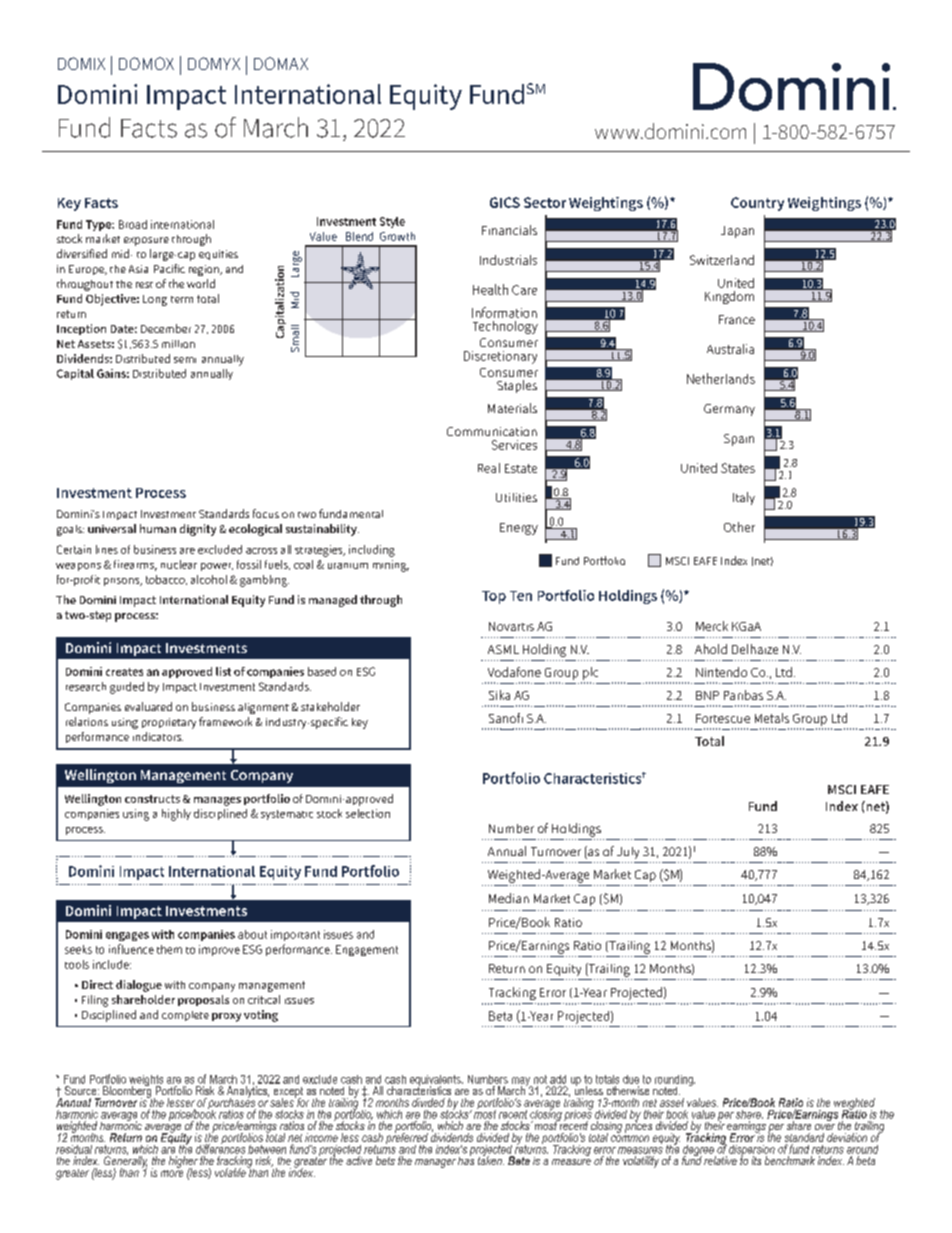 Image resolution: width=952 pixels, height=1233 pixels. What do you see at coordinates (146, 241) in the screenshot?
I see `exposure` at bounding box center [146, 241].
